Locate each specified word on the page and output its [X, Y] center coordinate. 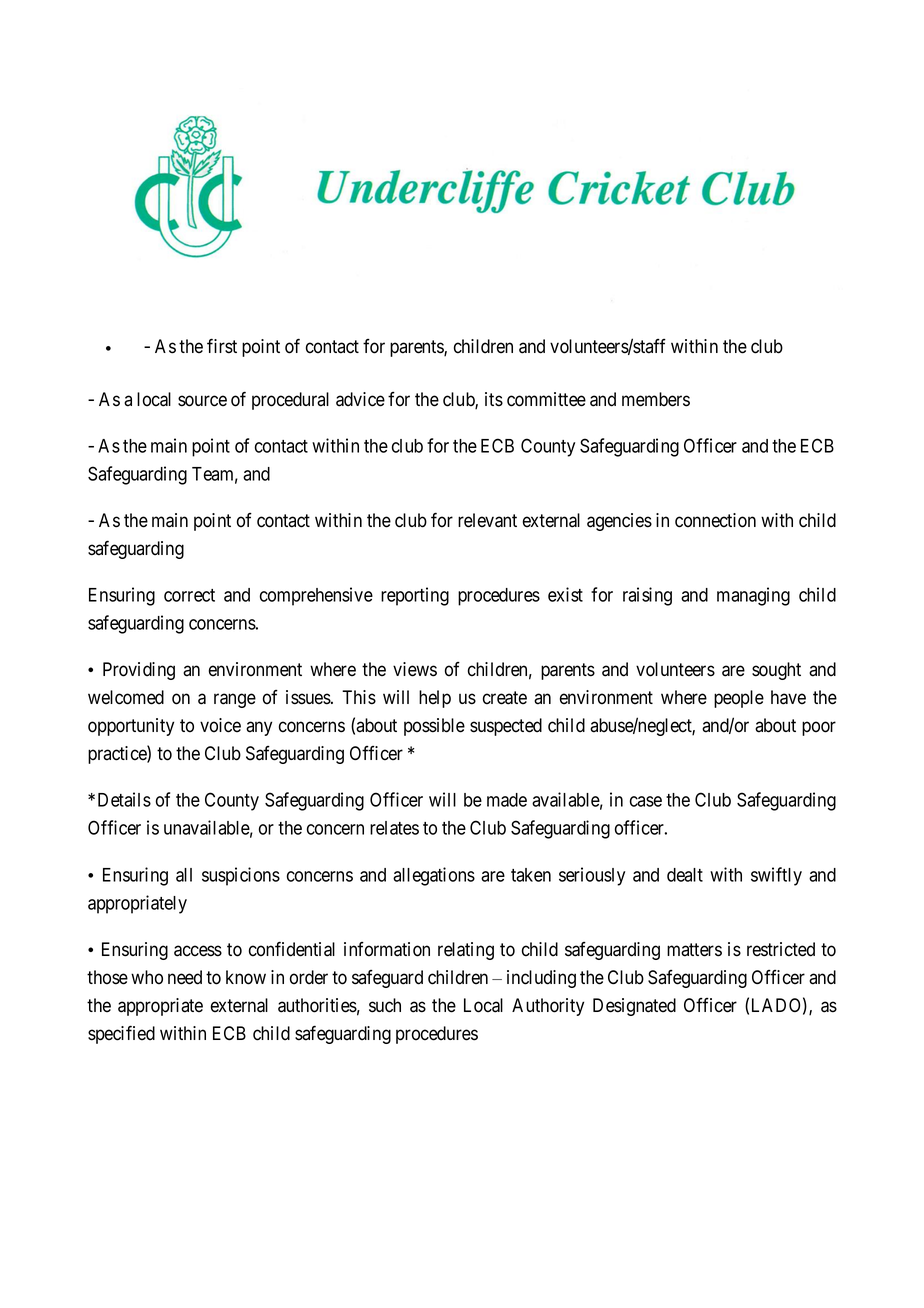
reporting [415, 596]
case [646, 801]
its [494, 399]
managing [753, 596]
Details [124, 799]
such [385, 1005]
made [507, 800]
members [656, 399]
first [222, 346]
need [185, 977]
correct [189, 595]
